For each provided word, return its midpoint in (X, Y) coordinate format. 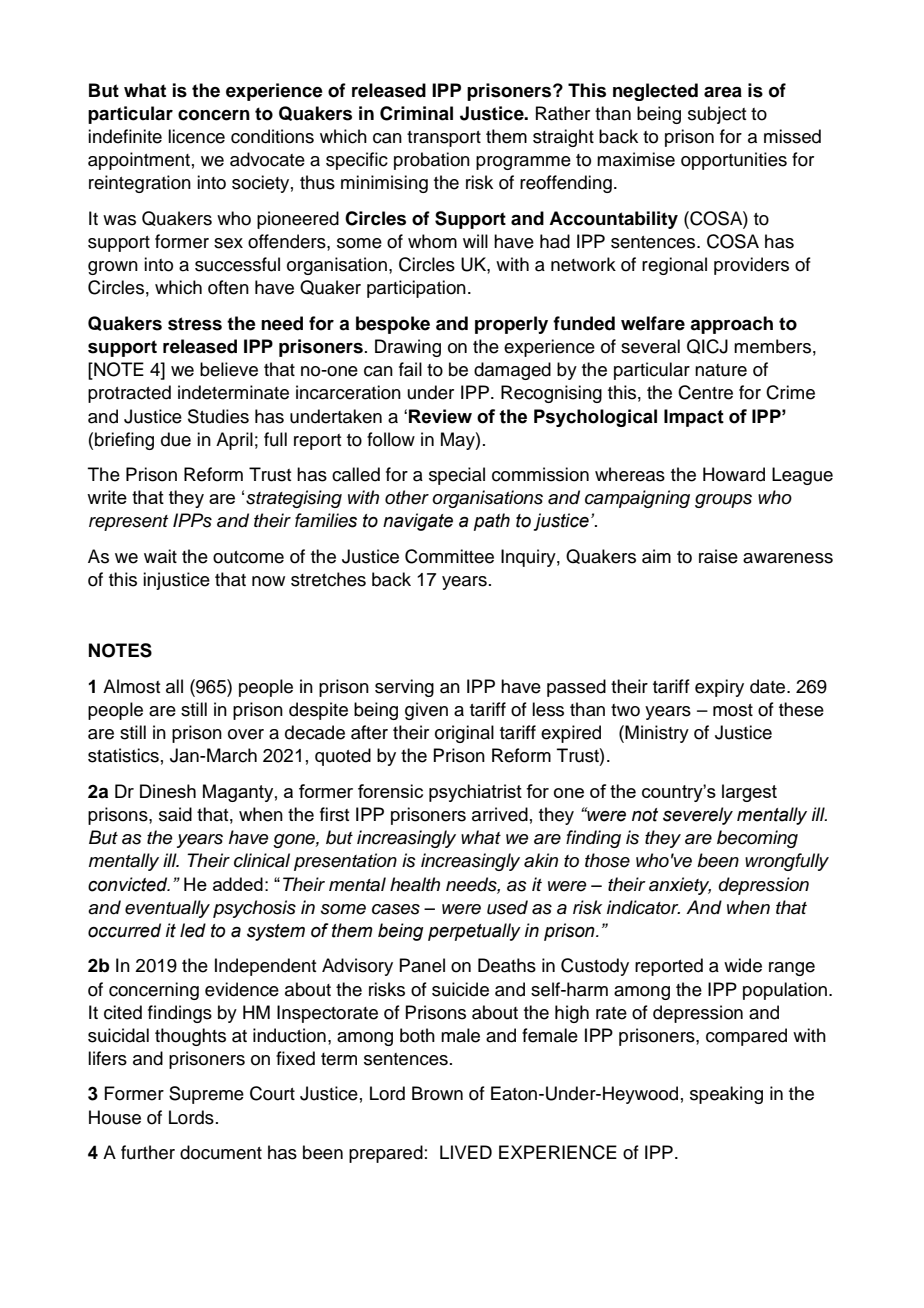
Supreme (206, 1095)
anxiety (680, 886)
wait (160, 556)
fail (410, 369)
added (238, 884)
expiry (719, 688)
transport (444, 139)
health (415, 884)
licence (196, 136)
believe (229, 369)
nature (721, 370)
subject (717, 115)
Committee (449, 556)
